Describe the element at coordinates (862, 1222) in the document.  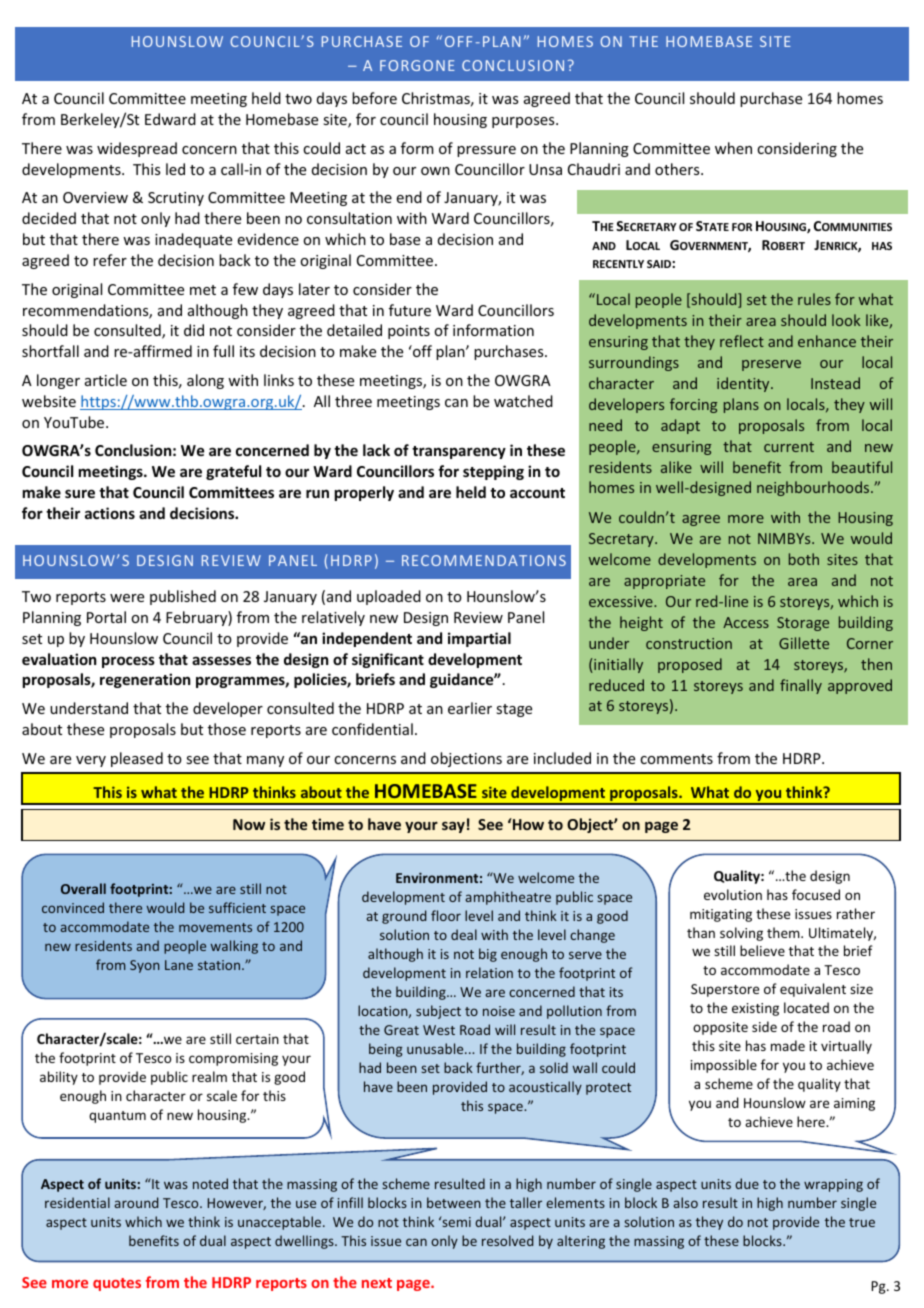
I see `true` at that location.
